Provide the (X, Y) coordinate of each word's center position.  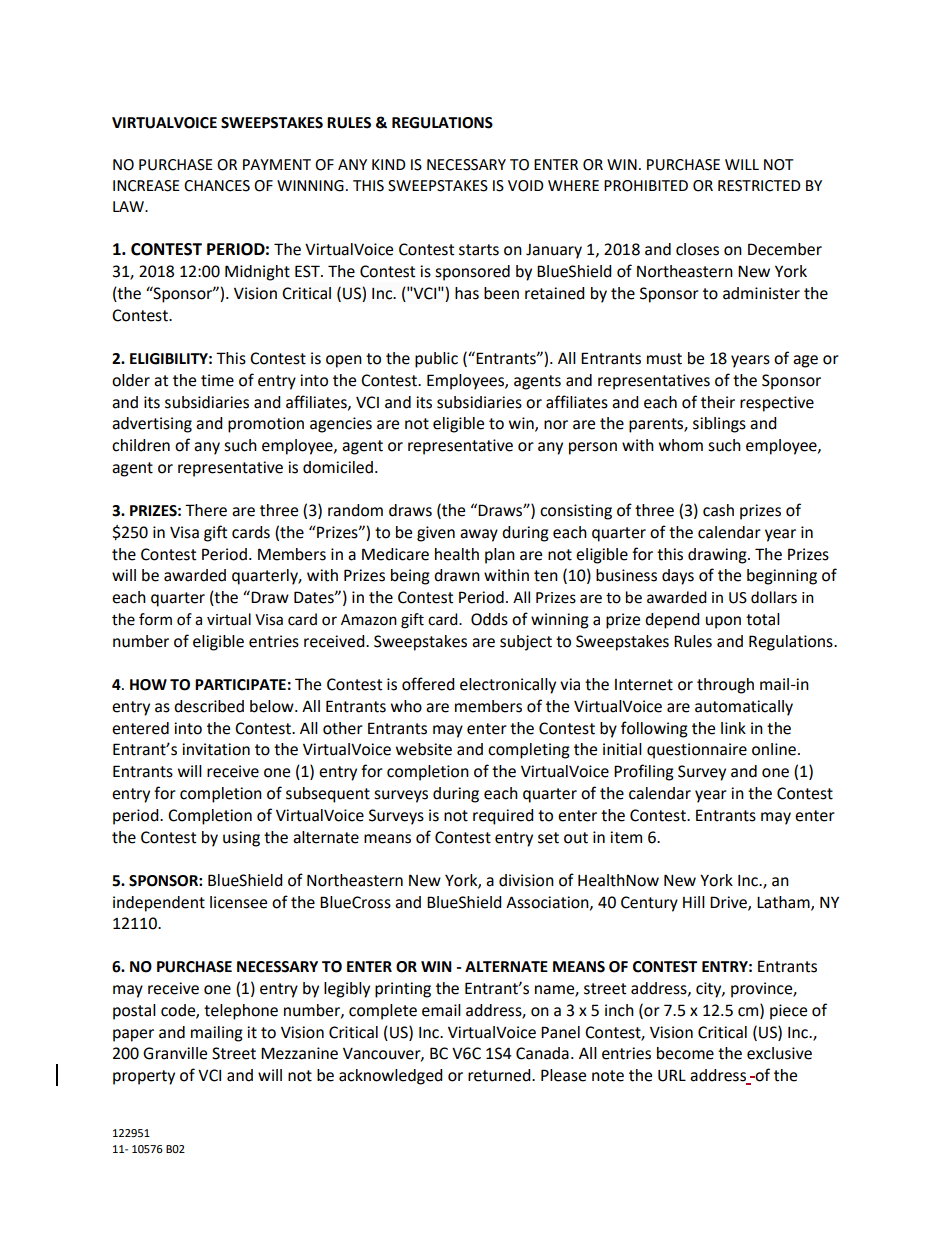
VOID (526, 186)
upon (723, 622)
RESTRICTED (759, 186)
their (718, 402)
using (241, 839)
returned (500, 1075)
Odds (489, 619)
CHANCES (217, 186)
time (217, 380)
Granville (175, 1053)
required (503, 817)
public (436, 360)
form (155, 619)
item (626, 837)
